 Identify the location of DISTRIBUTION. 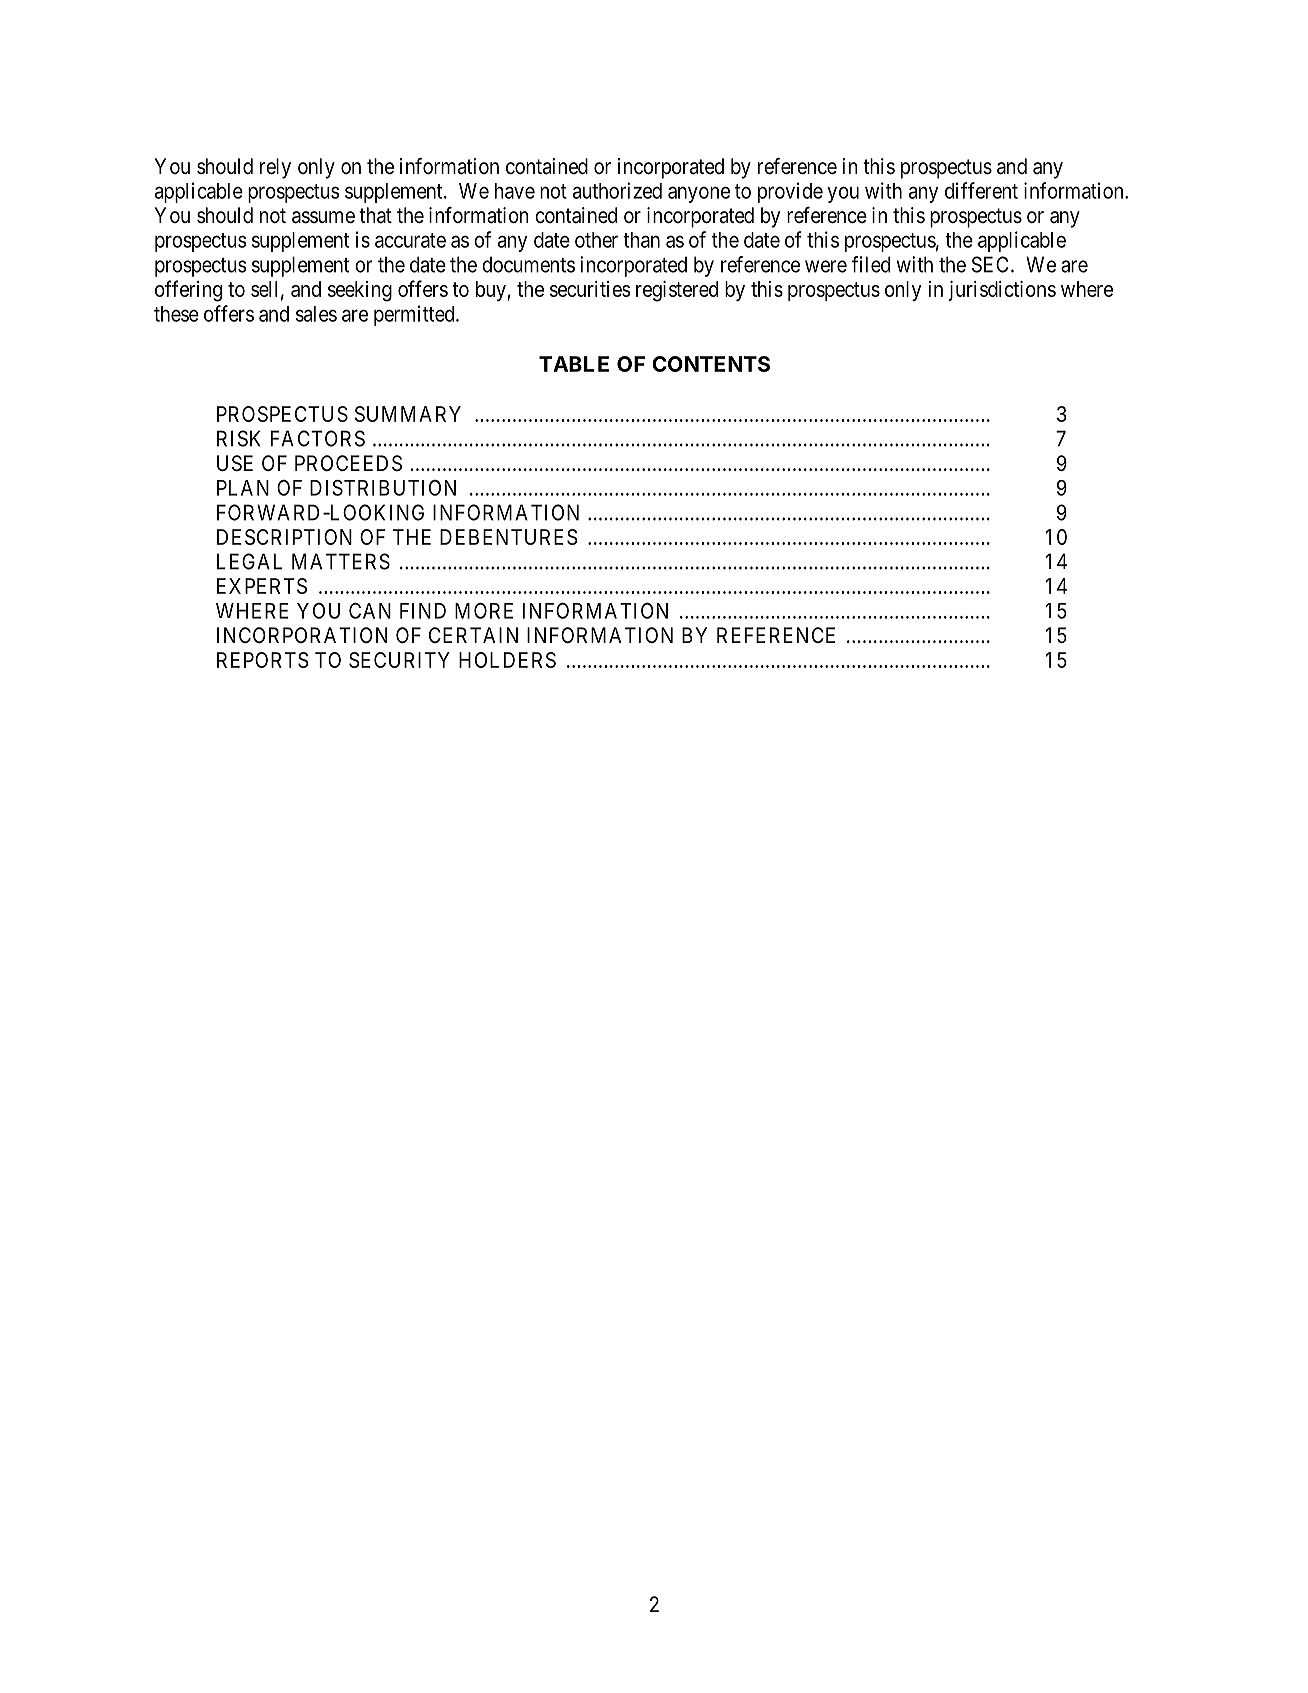
(383, 488).
